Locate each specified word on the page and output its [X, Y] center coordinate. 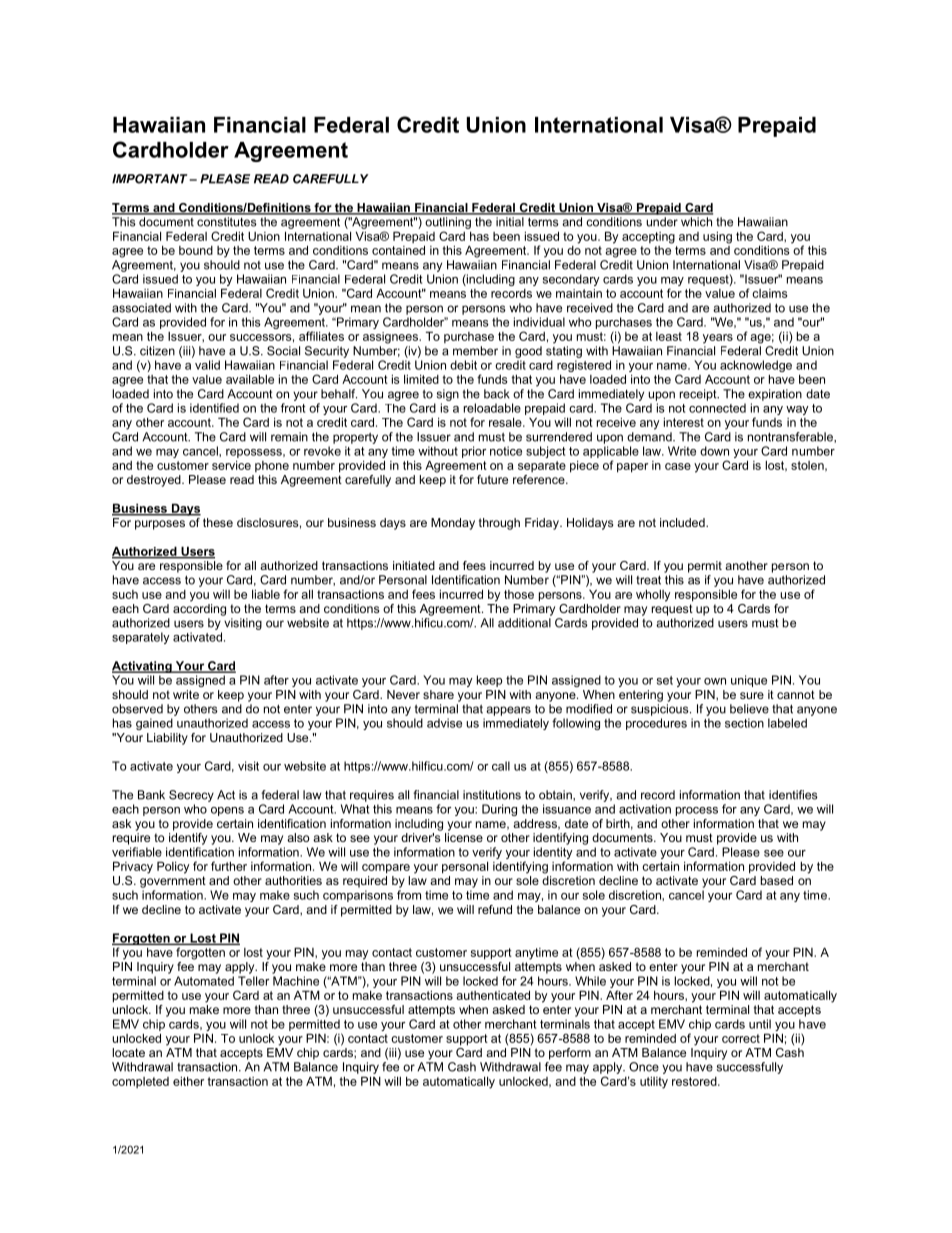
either [188, 1081]
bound [196, 250]
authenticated [493, 995]
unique [749, 681]
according [199, 610]
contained [398, 250]
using [717, 238]
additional [524, 623]
